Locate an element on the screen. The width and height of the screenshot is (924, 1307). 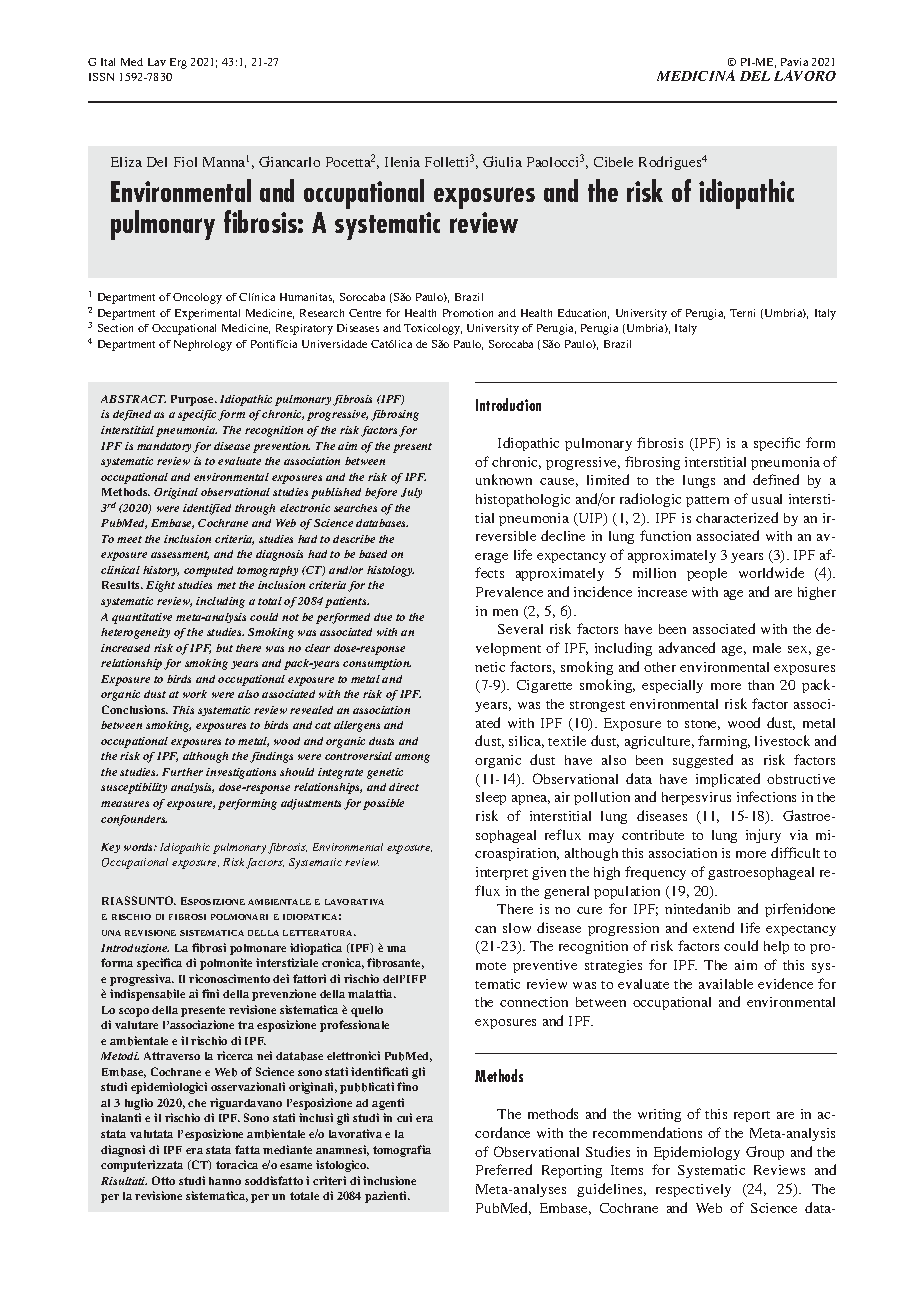
sleep is located at coordinates (491, 798).
